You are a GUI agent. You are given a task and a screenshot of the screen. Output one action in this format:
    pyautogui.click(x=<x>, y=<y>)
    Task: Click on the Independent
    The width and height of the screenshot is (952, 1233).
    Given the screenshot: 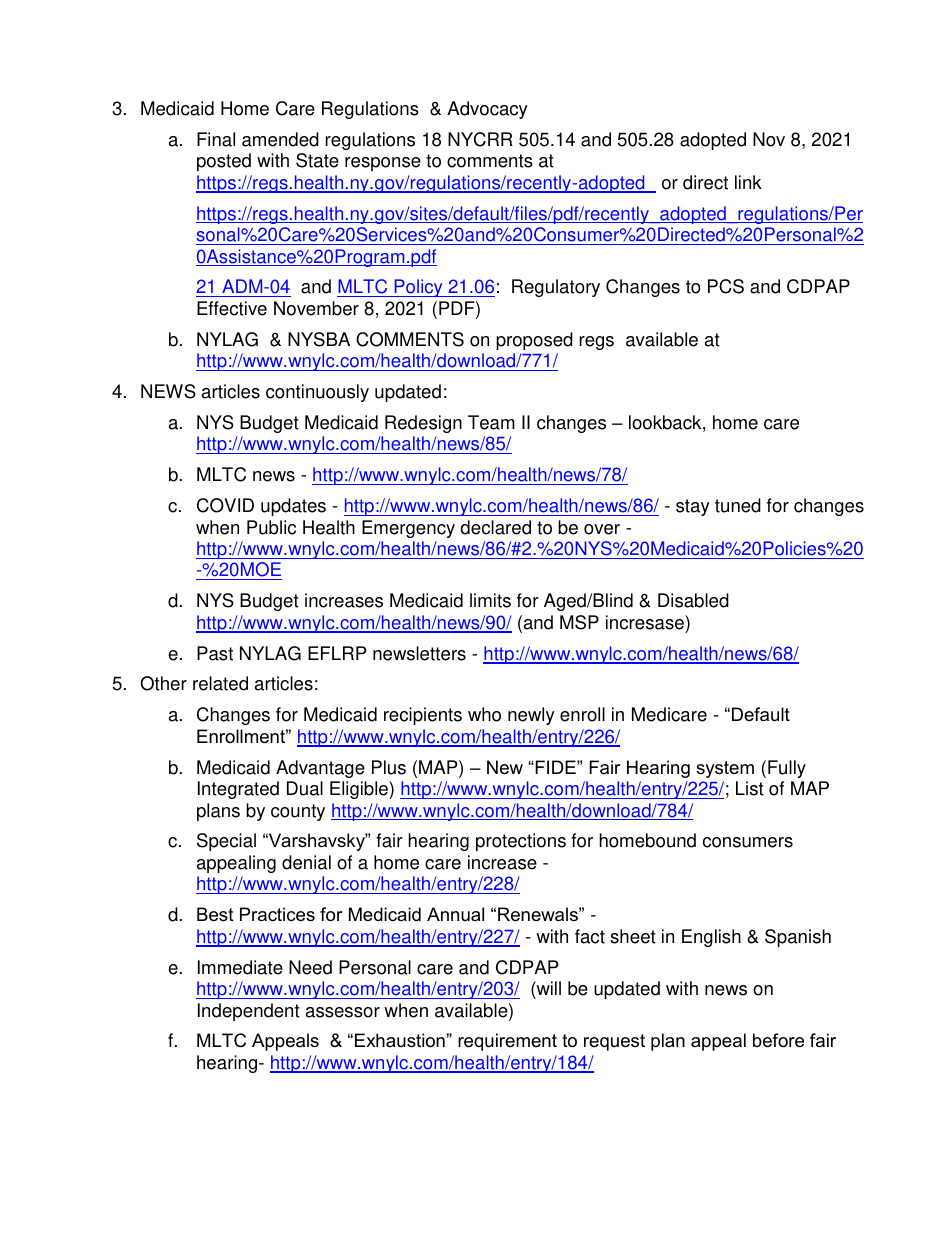 What is the action you would take?
    pyautogui.click(x=249, y=1012)
